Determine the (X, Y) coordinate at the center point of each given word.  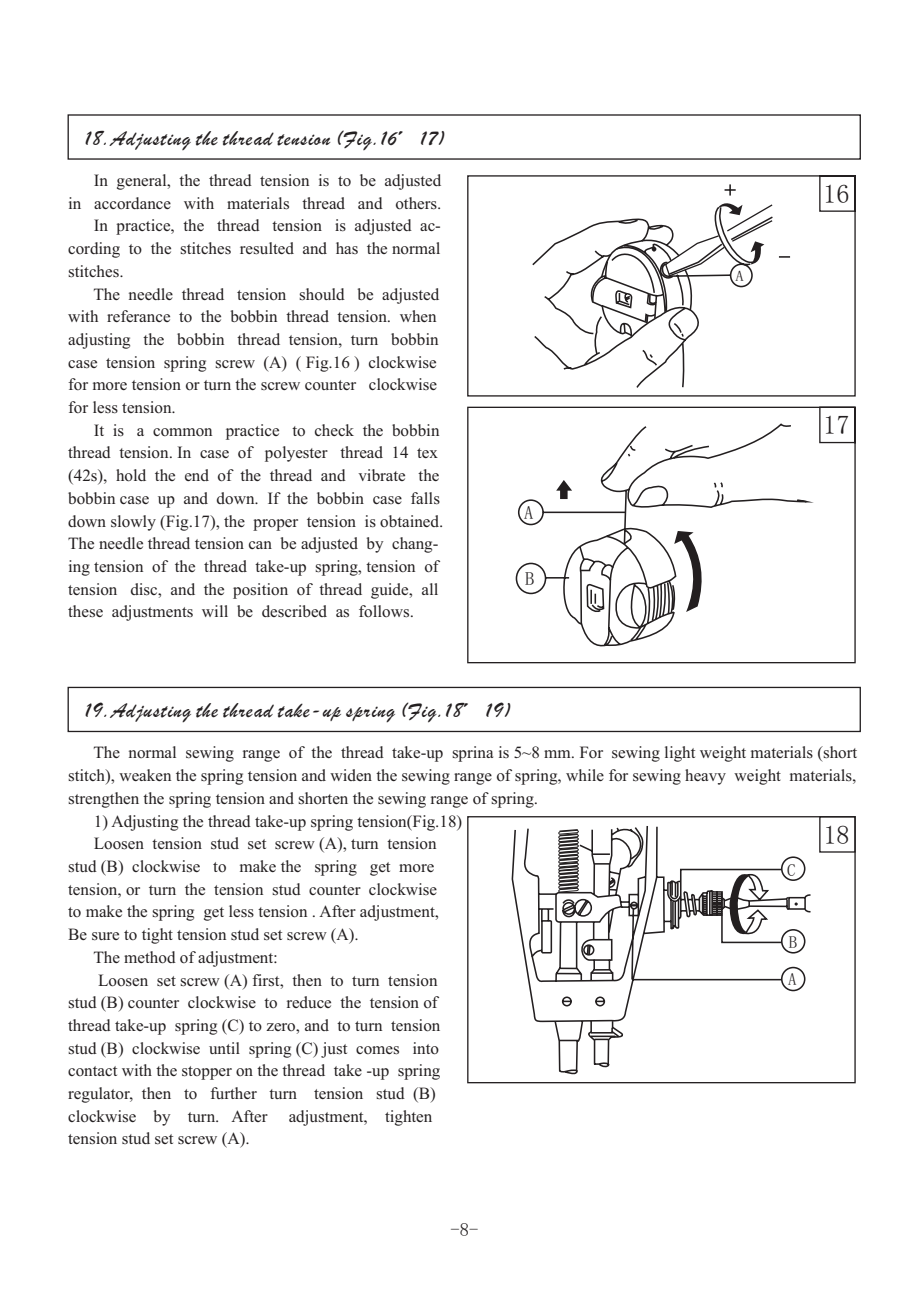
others (417, 203)
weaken (145, 775)
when (418, 316)
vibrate (381, 475)
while (585, 775)
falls (425, 498)
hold (131, 475)
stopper (207, 1073)
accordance (132, 203)
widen (351, 775)
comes (377, 1050)
